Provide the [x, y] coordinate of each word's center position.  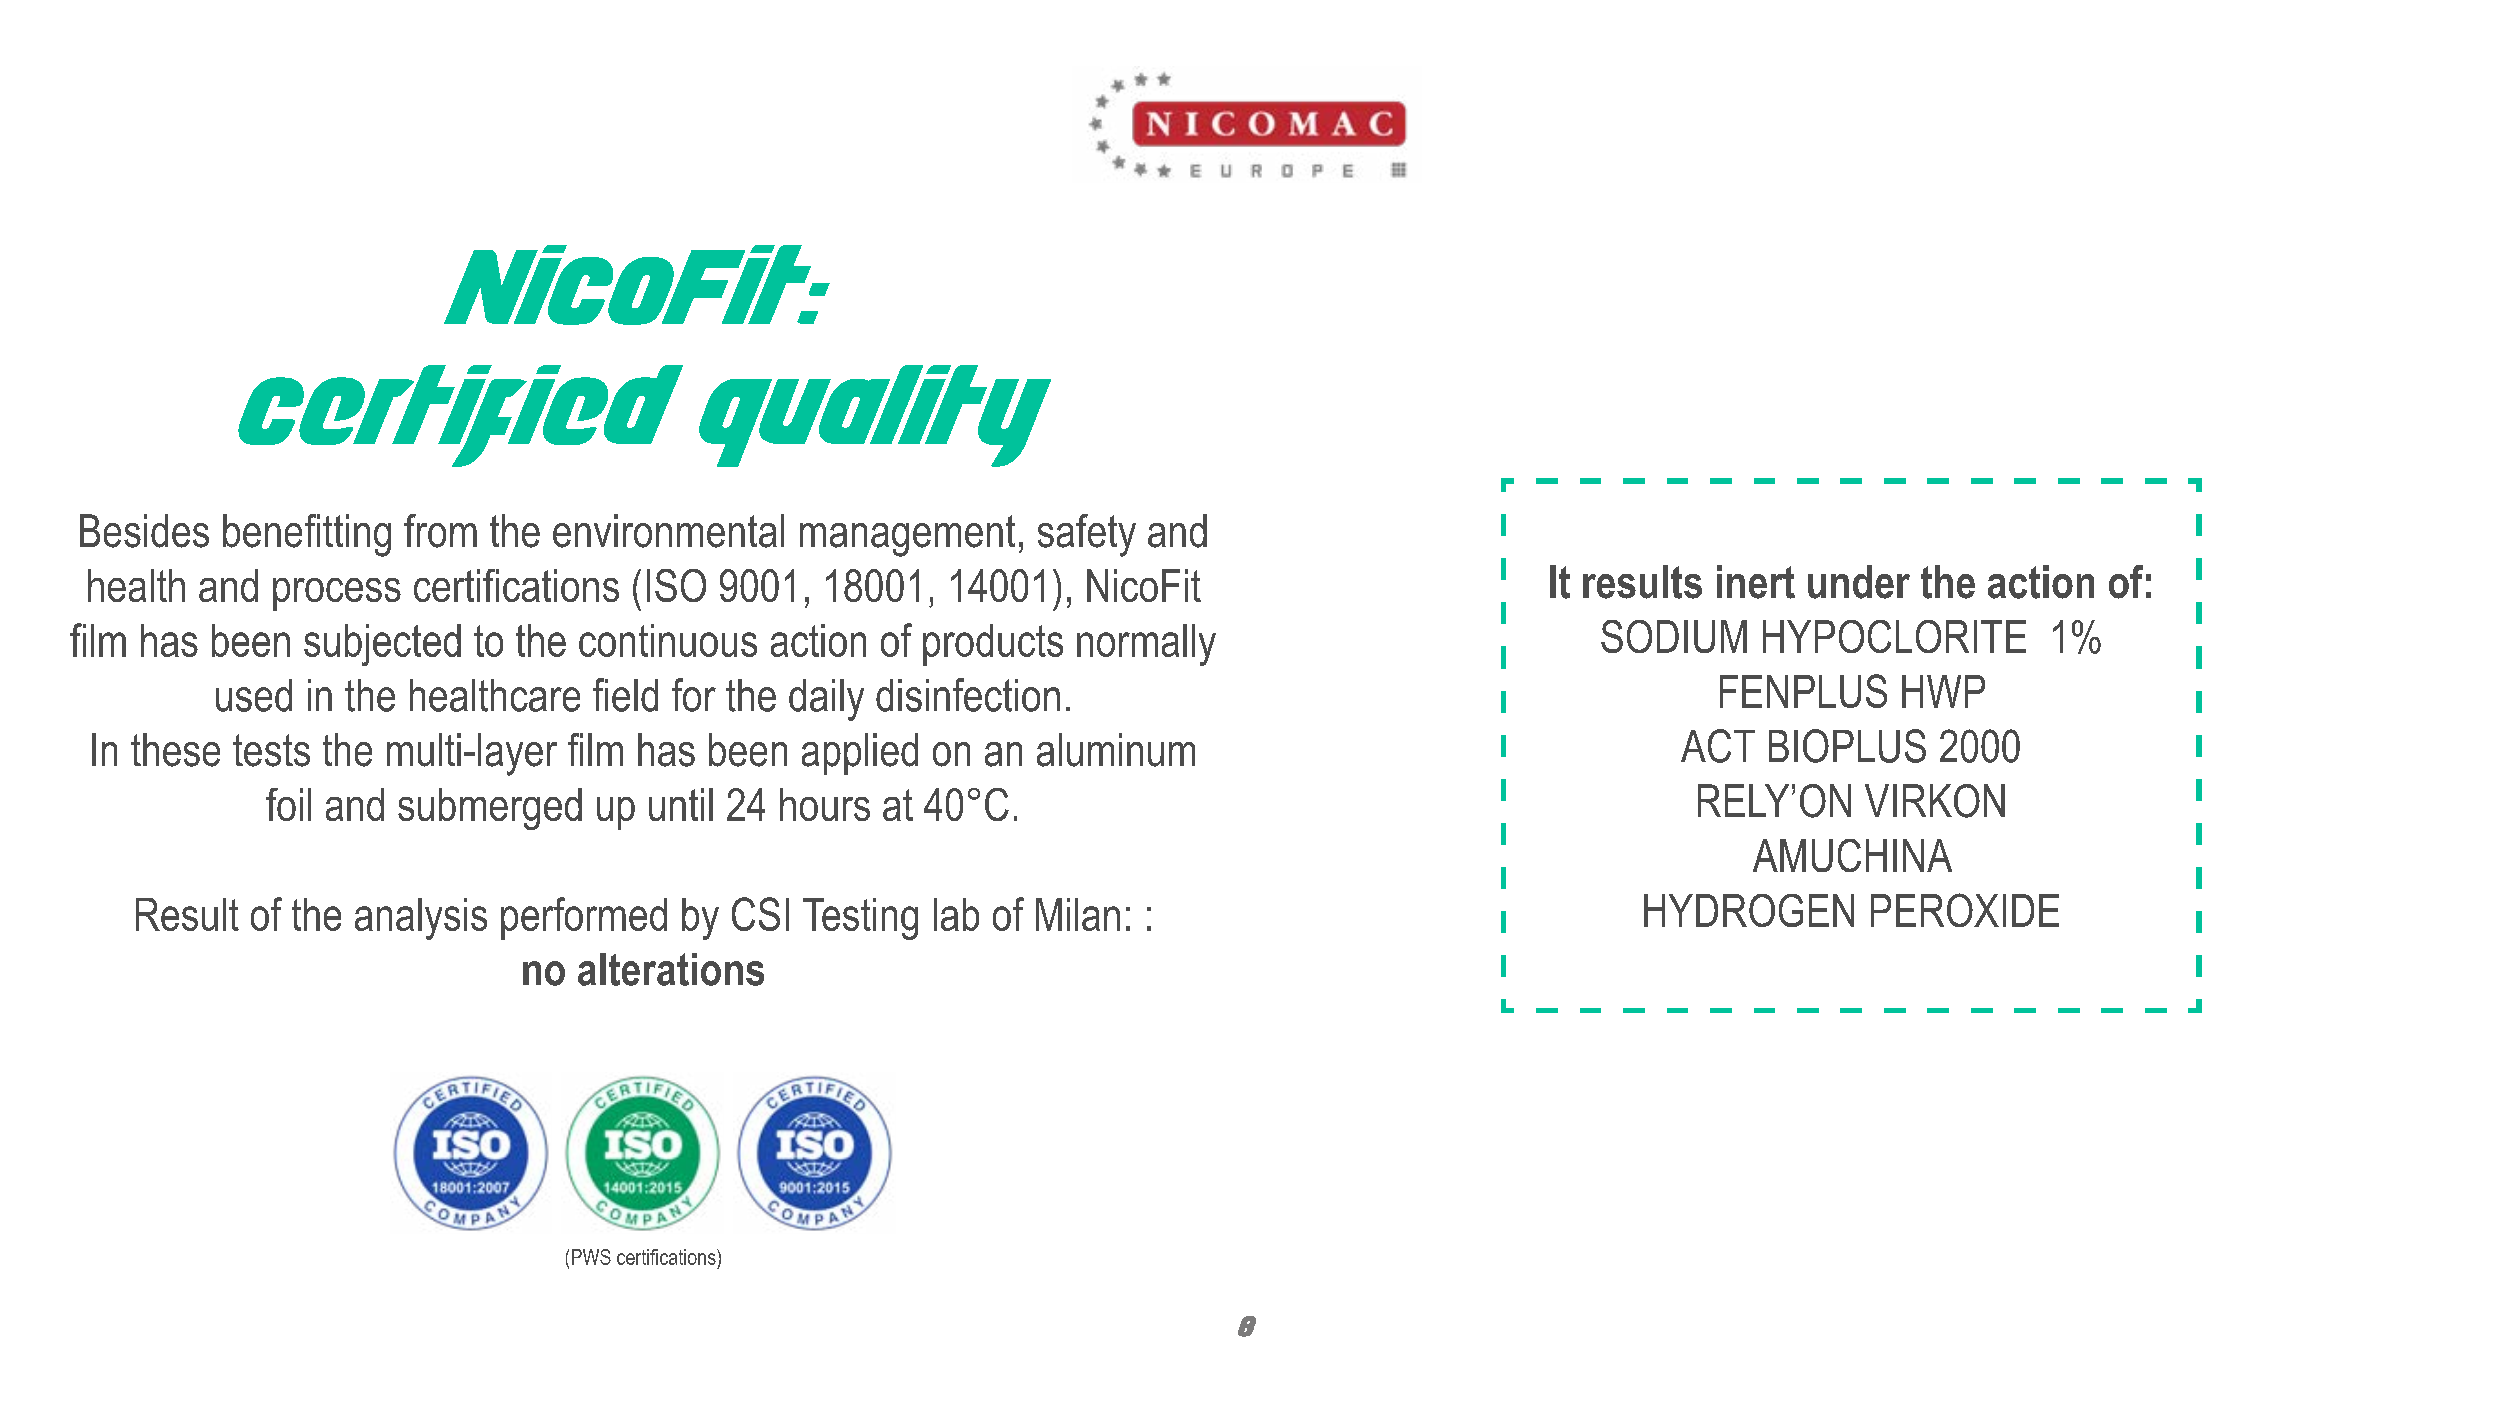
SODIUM [1674, 636]
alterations [671, 969]
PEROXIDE [1965, 910]
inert [1756, 582]
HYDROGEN [1749, 910]
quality [875, 416]
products [993, 645]
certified [460, 416]
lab [956, 914]
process [337, 594]
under [1859, 582]
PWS [591, 1257]
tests [271, 750]
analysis [421, 919]
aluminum [1116, 750]
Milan [1078, 914]
